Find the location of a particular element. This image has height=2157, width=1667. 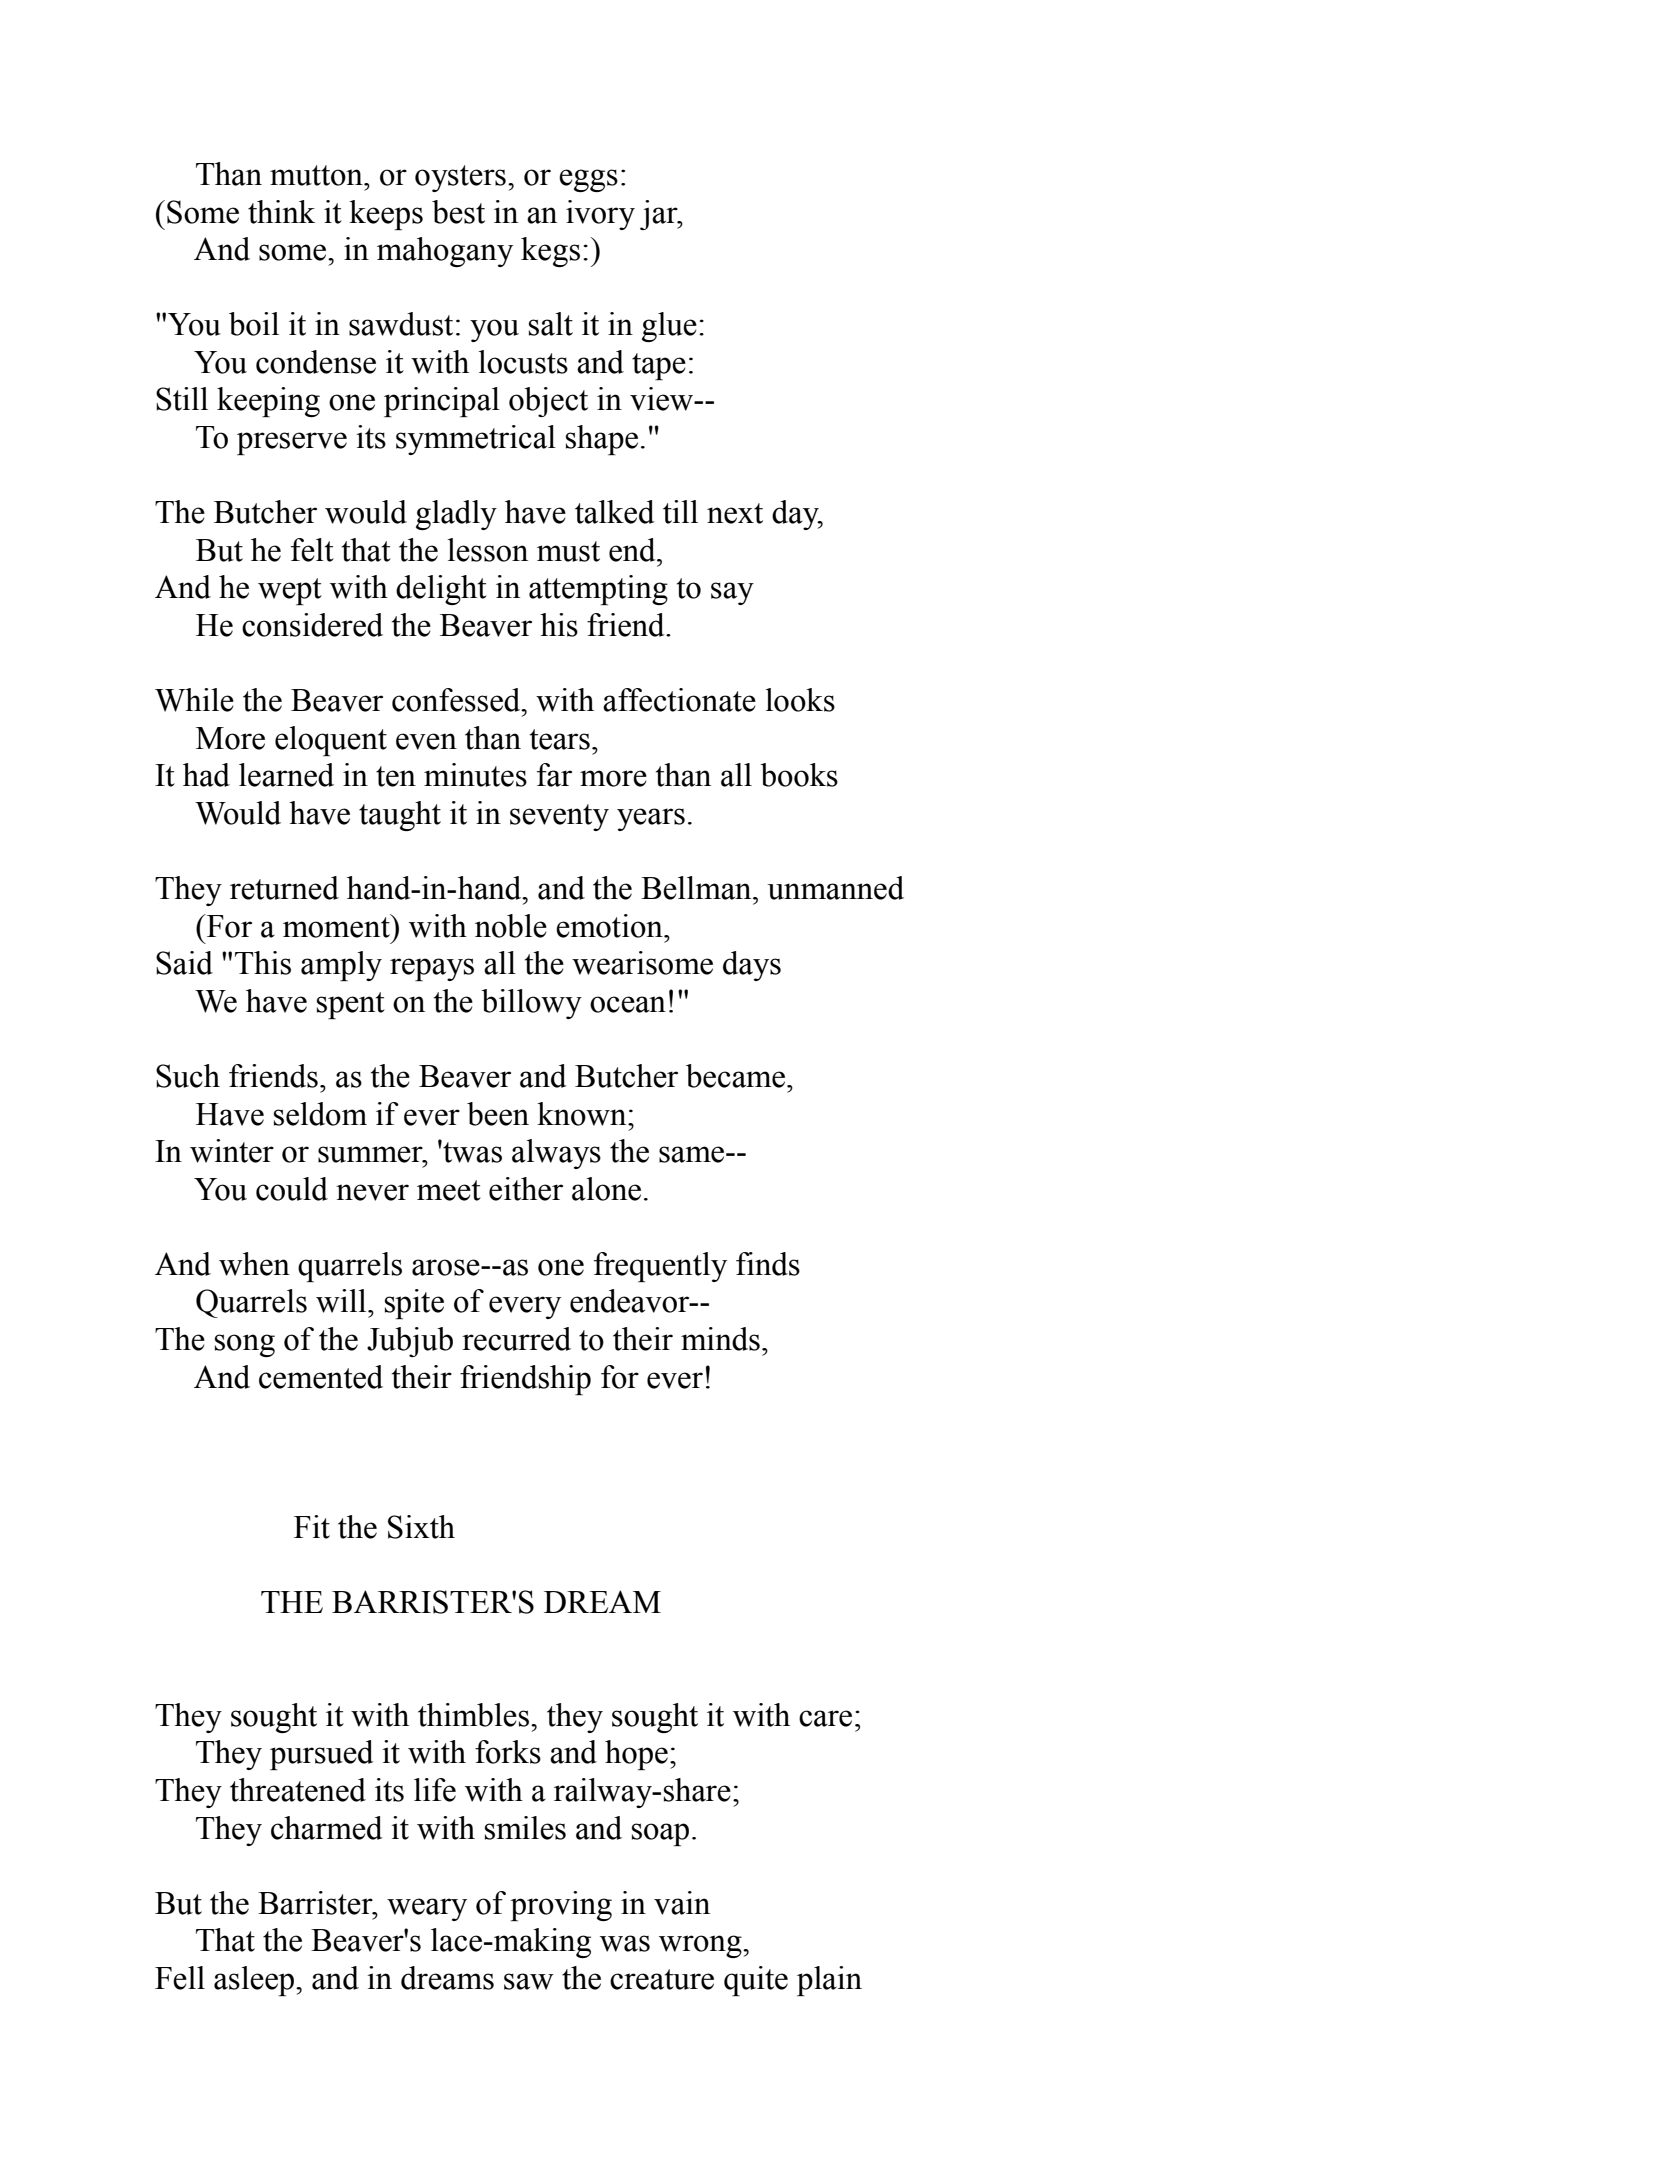

quite is located at coordinates (756, 1981).
